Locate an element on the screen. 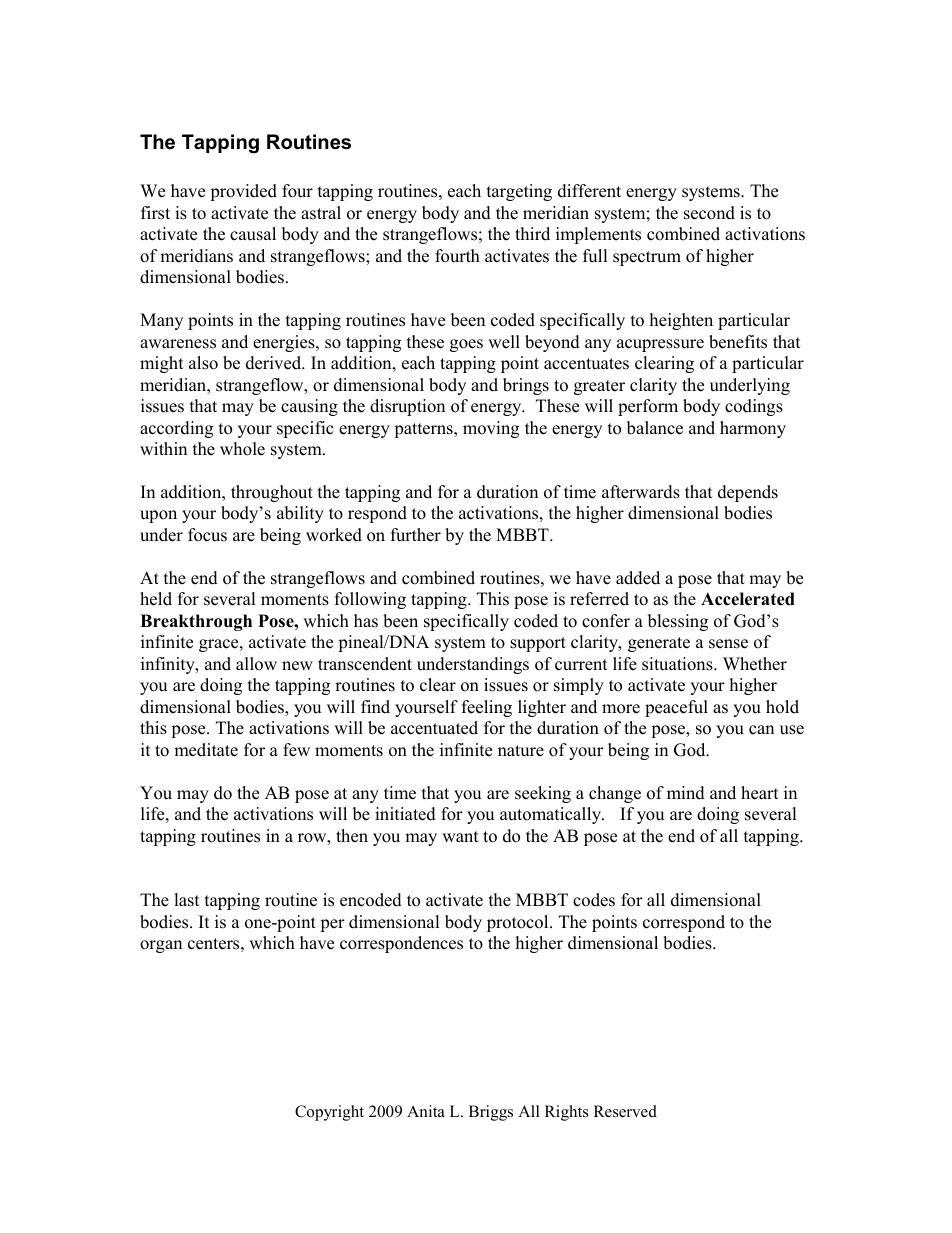 This screenshot has width=952, height=1233. allow is located at coordinates (256, 664).
